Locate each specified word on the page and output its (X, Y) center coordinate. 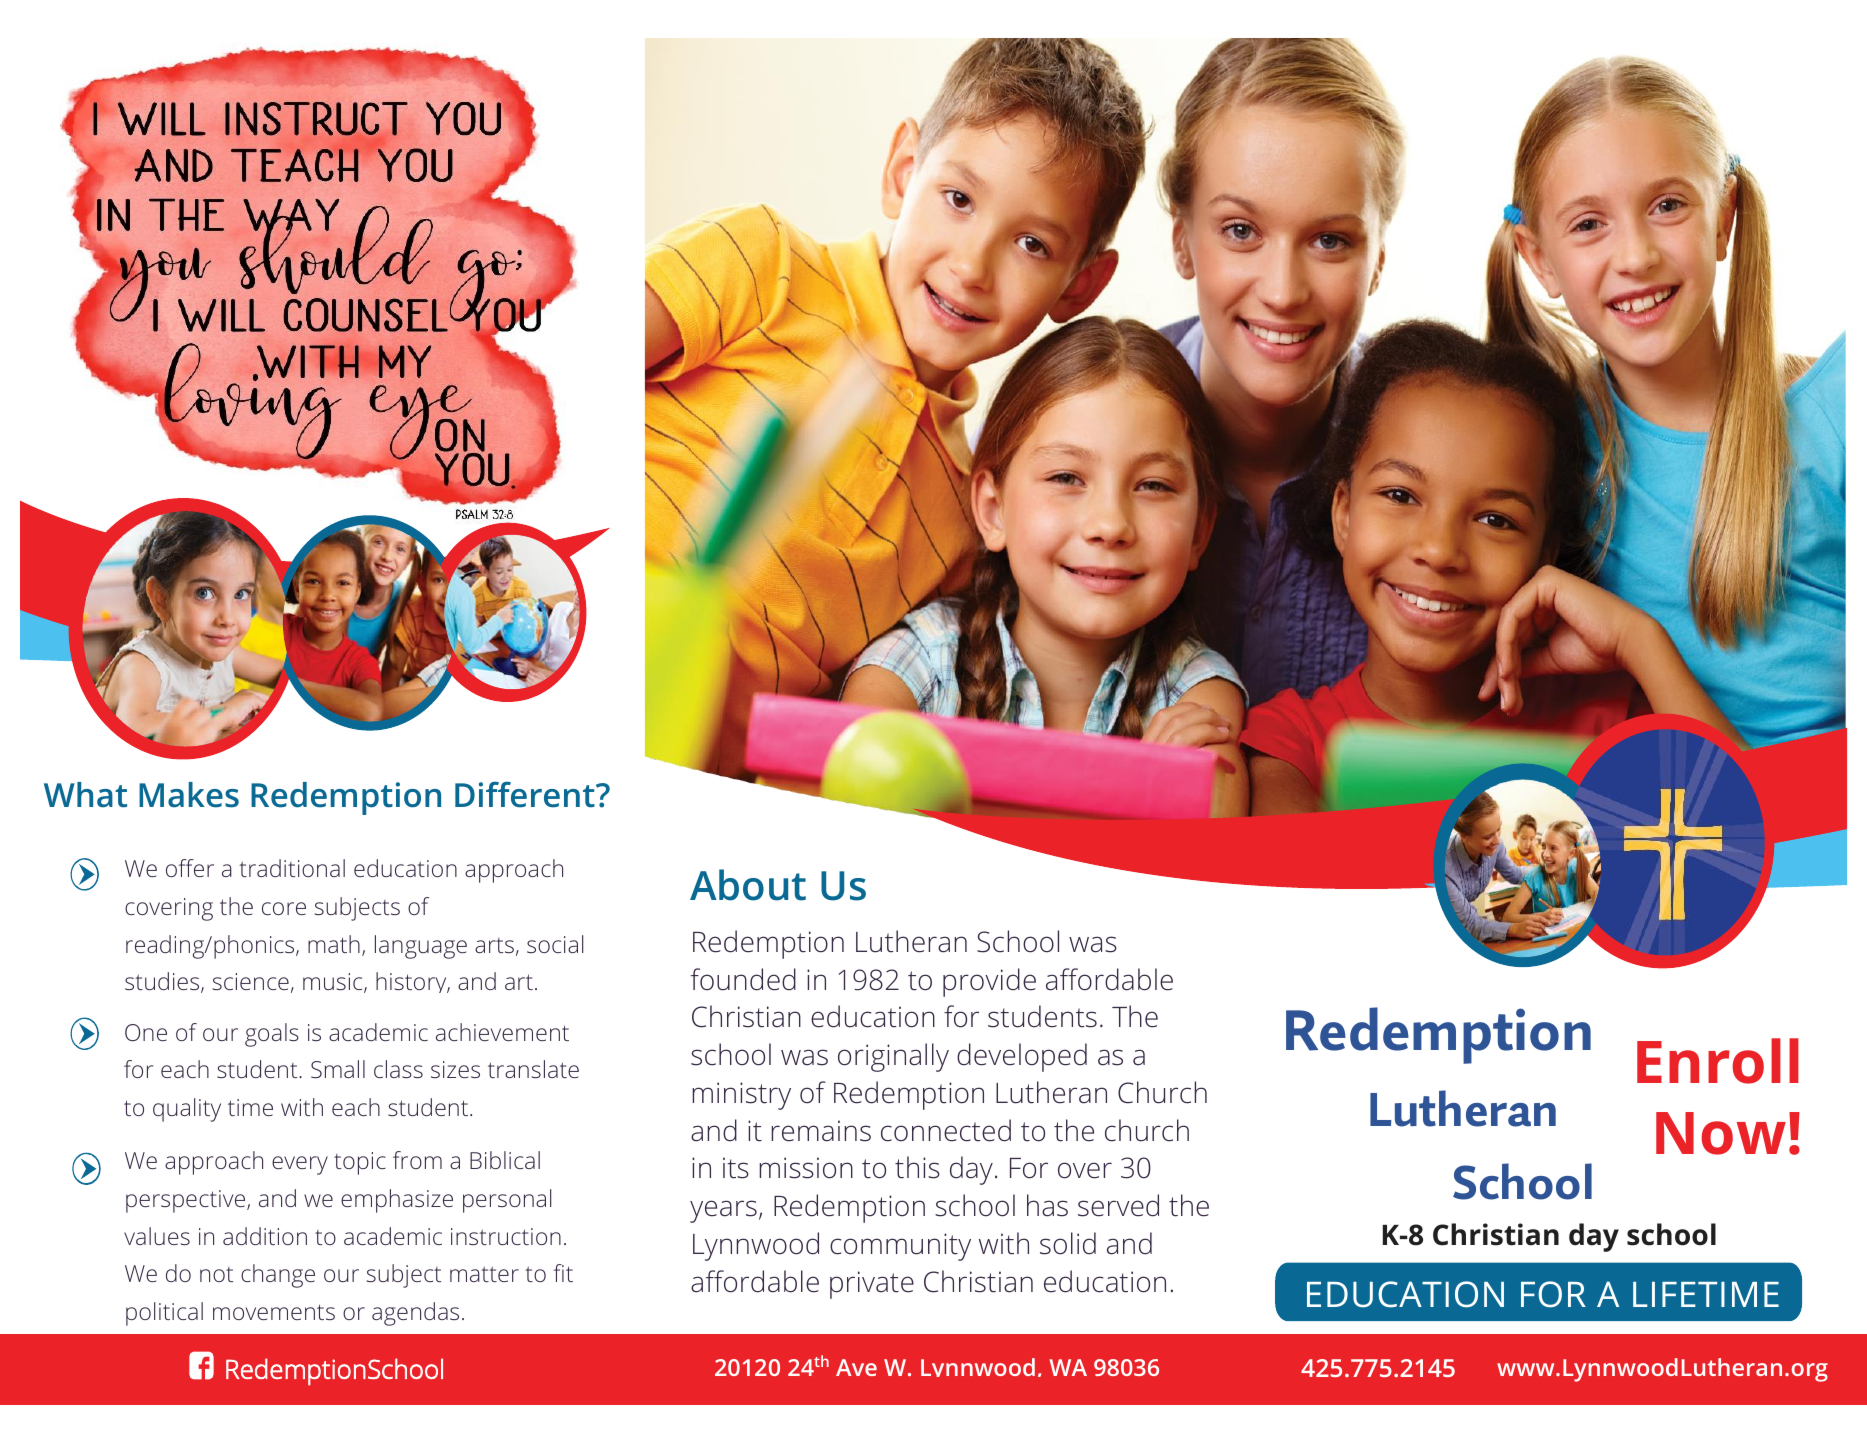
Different (526, 795)
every (300, 1165)
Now (1721, 1133)
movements (274, 1312)
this (917, 1167)
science (251, 981)
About (748, 885)
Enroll (1718, 1061)
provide (989, 982)
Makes (189, 795)
